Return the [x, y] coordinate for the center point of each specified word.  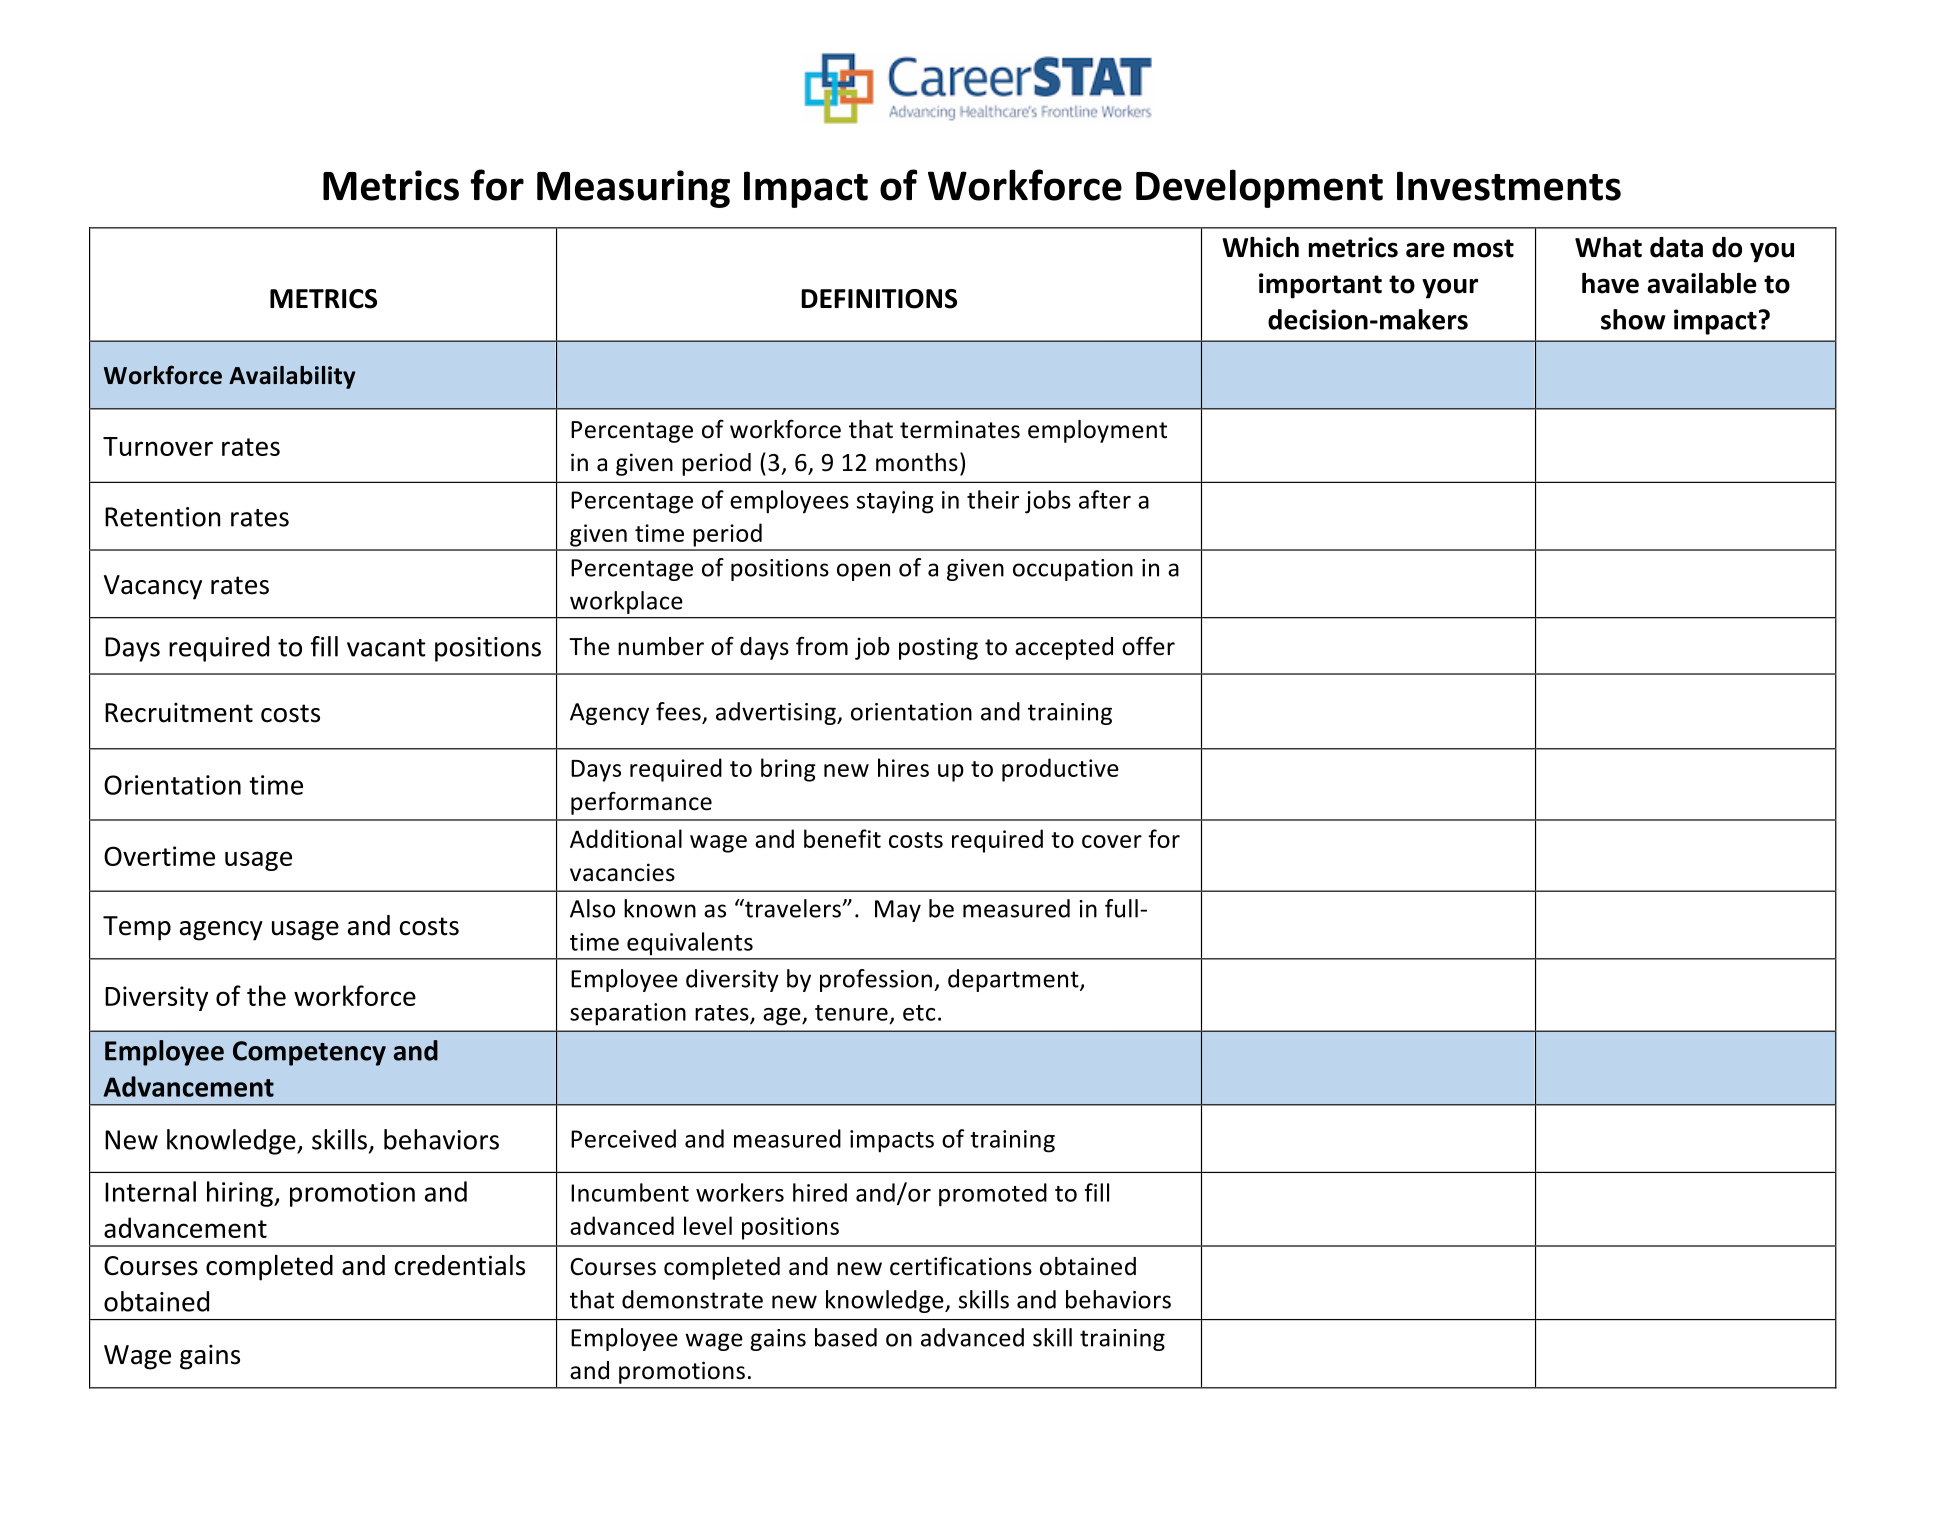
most [1484, 248]
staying [895, 502]
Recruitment [179, 713]
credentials [460, 1265]
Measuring [633, 189]
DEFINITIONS [879, 299]
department [1014, 980]
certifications [961, 1266]
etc [919, 1013]
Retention [162, 517]
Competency [309, 1053]
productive [1060, 770]
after [1105, 499]
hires [903, 767]
